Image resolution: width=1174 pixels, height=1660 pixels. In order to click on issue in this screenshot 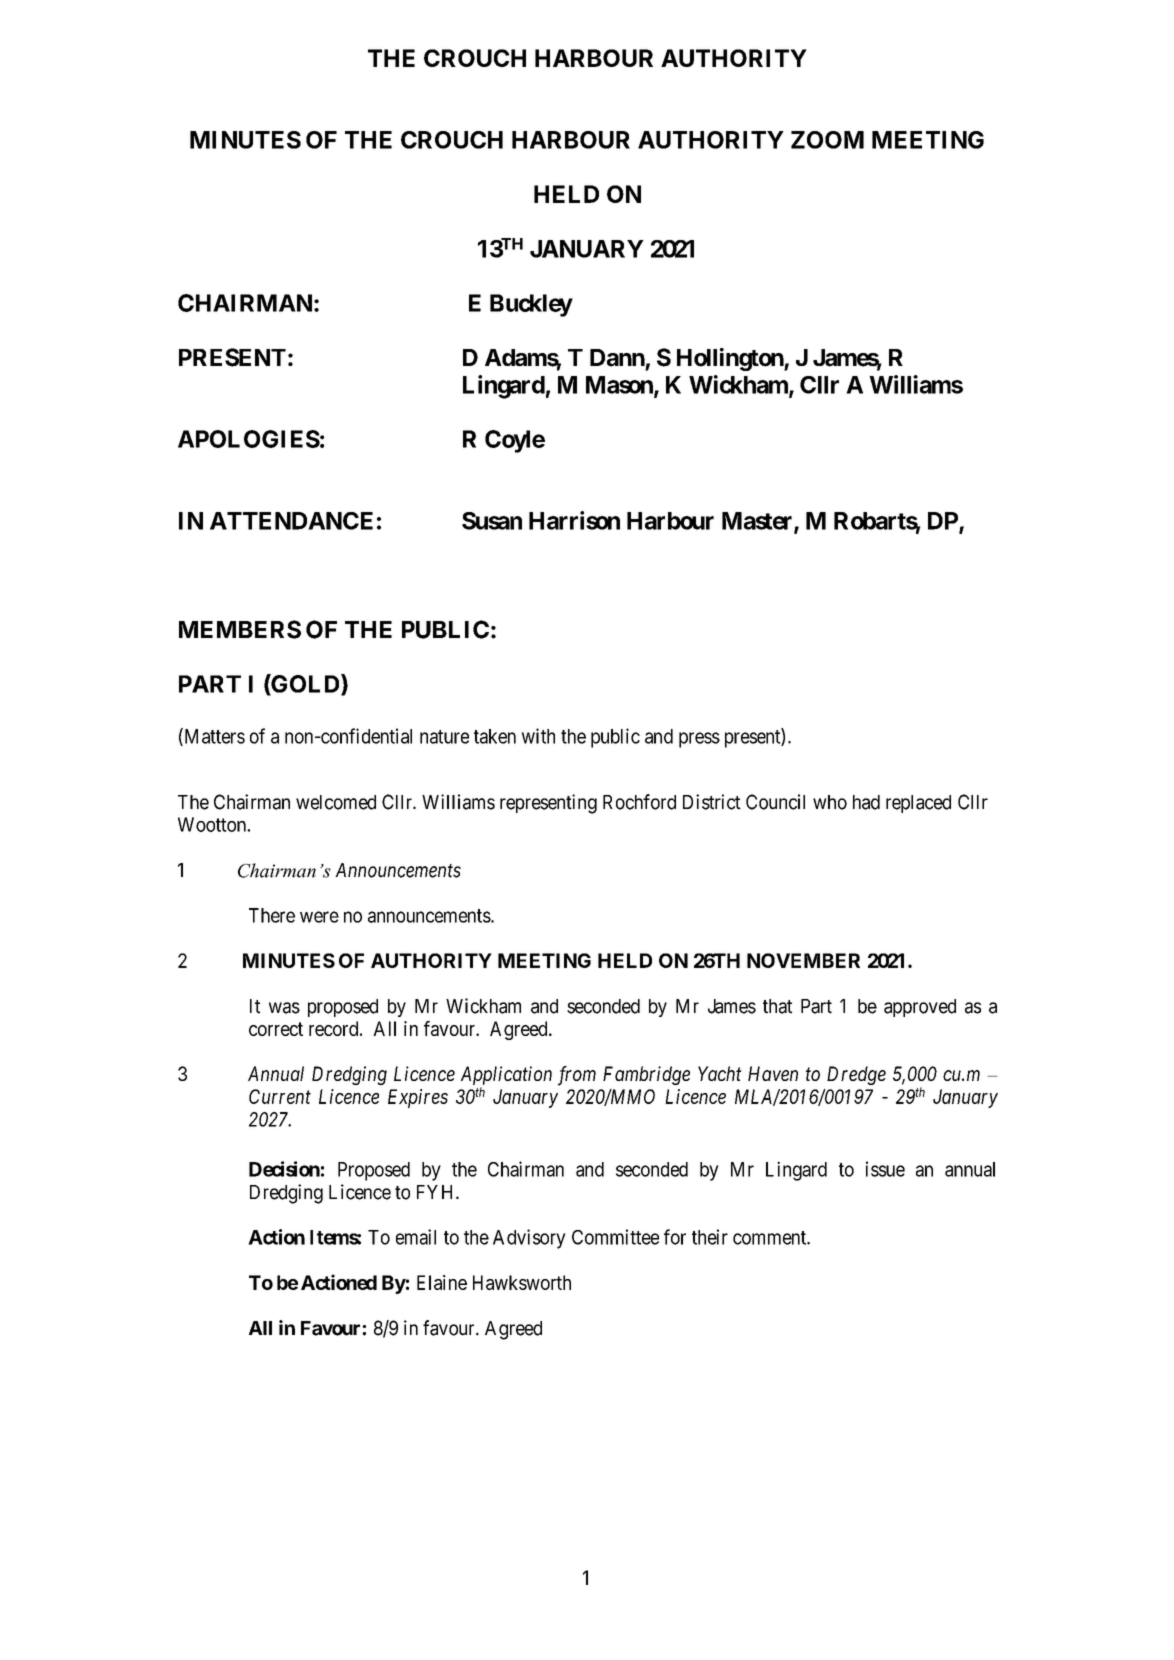, I will do `click(885, 1169)`.
